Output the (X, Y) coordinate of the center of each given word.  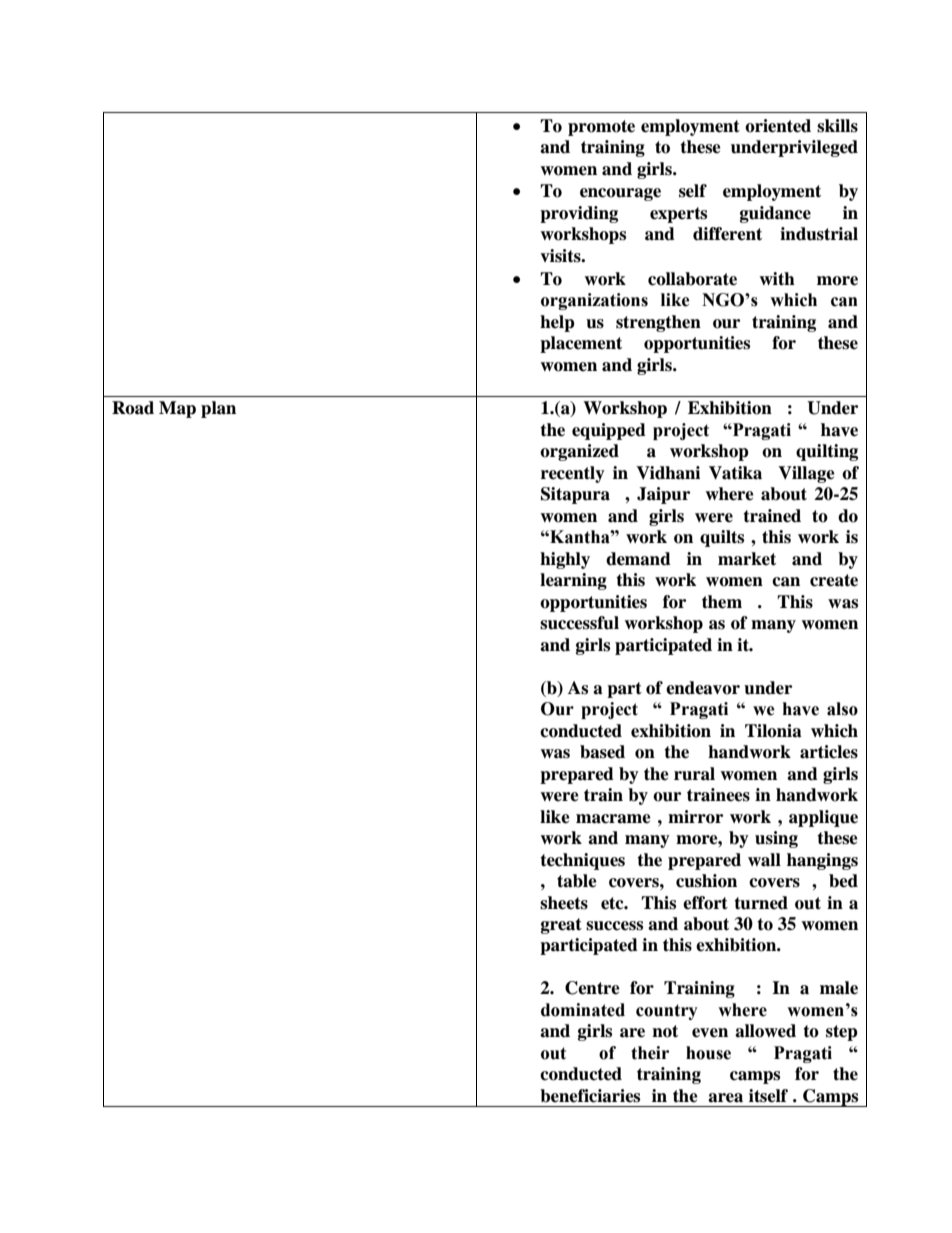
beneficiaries (590, 1096)
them (722, 602)
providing (579, 214)
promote (601, 128)
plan (218, 409)
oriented (778, 126)
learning (573, 581)
